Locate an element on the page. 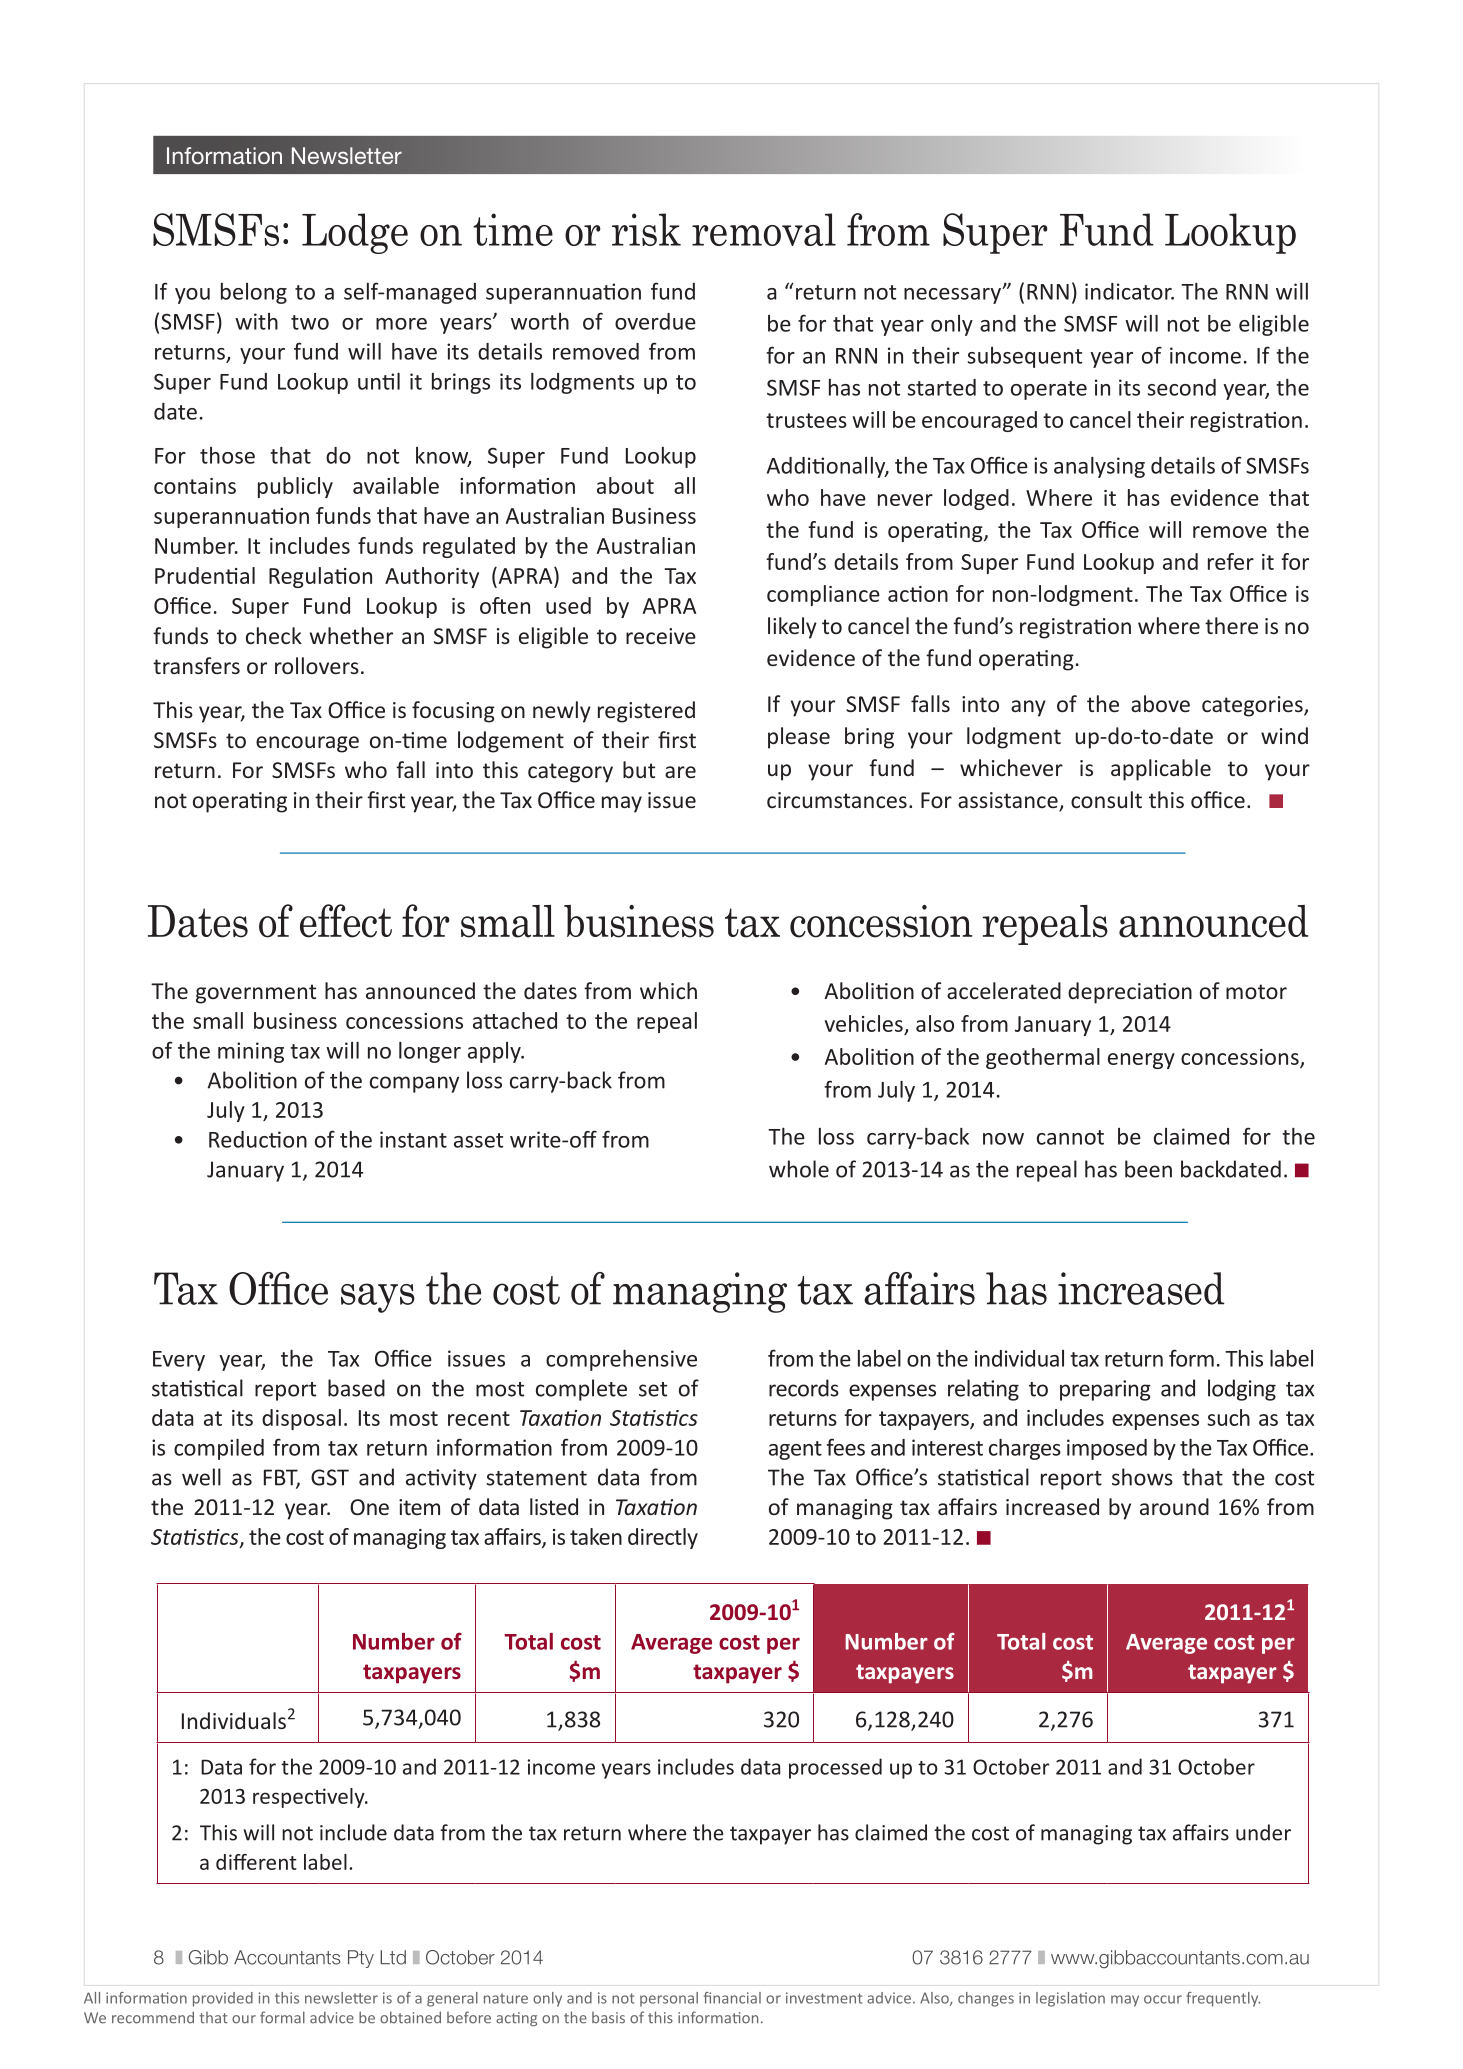 This image has width=1463, height=2069. consult is located at coordinates (1106, 799).
